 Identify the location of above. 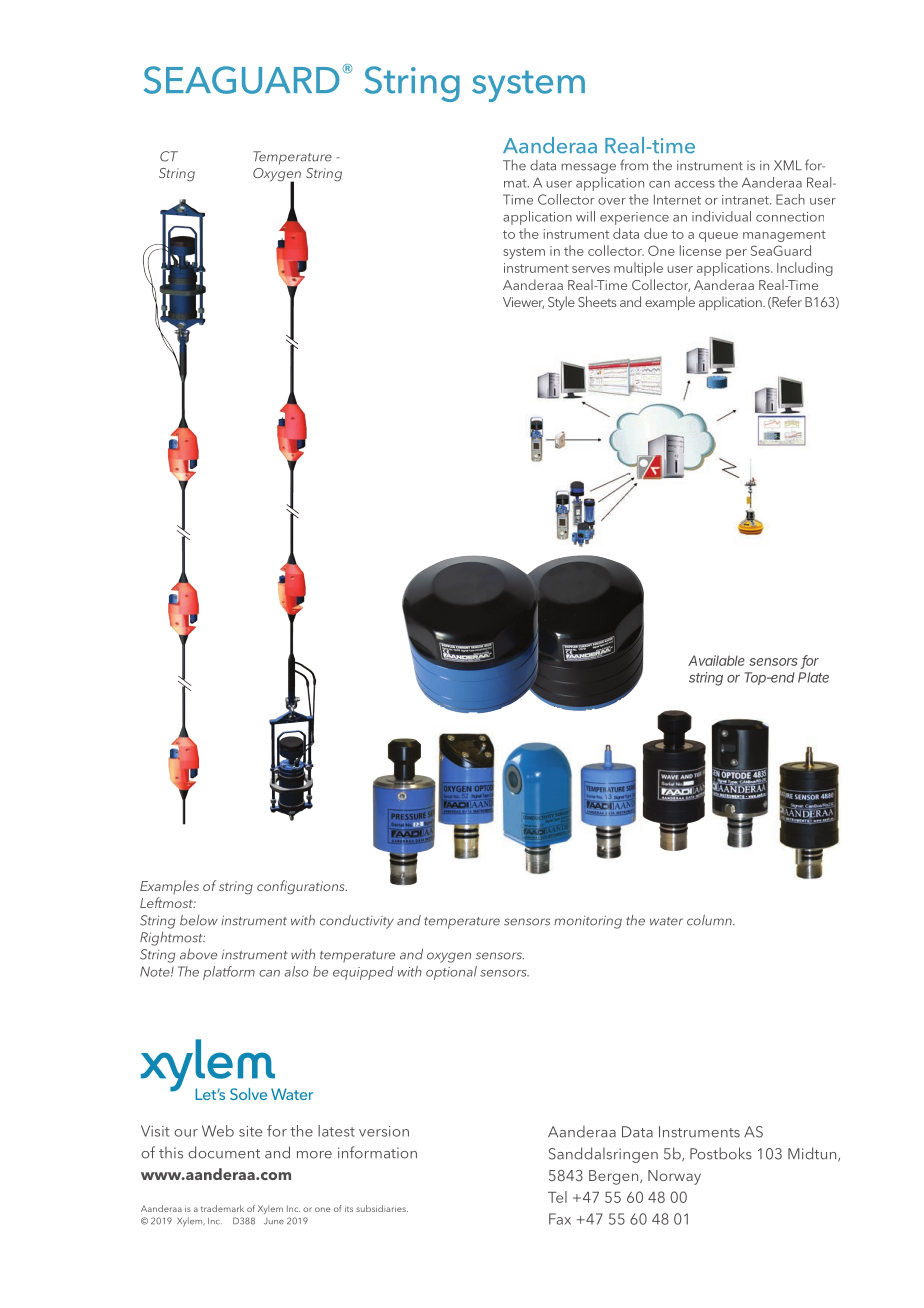
(198, 954).
